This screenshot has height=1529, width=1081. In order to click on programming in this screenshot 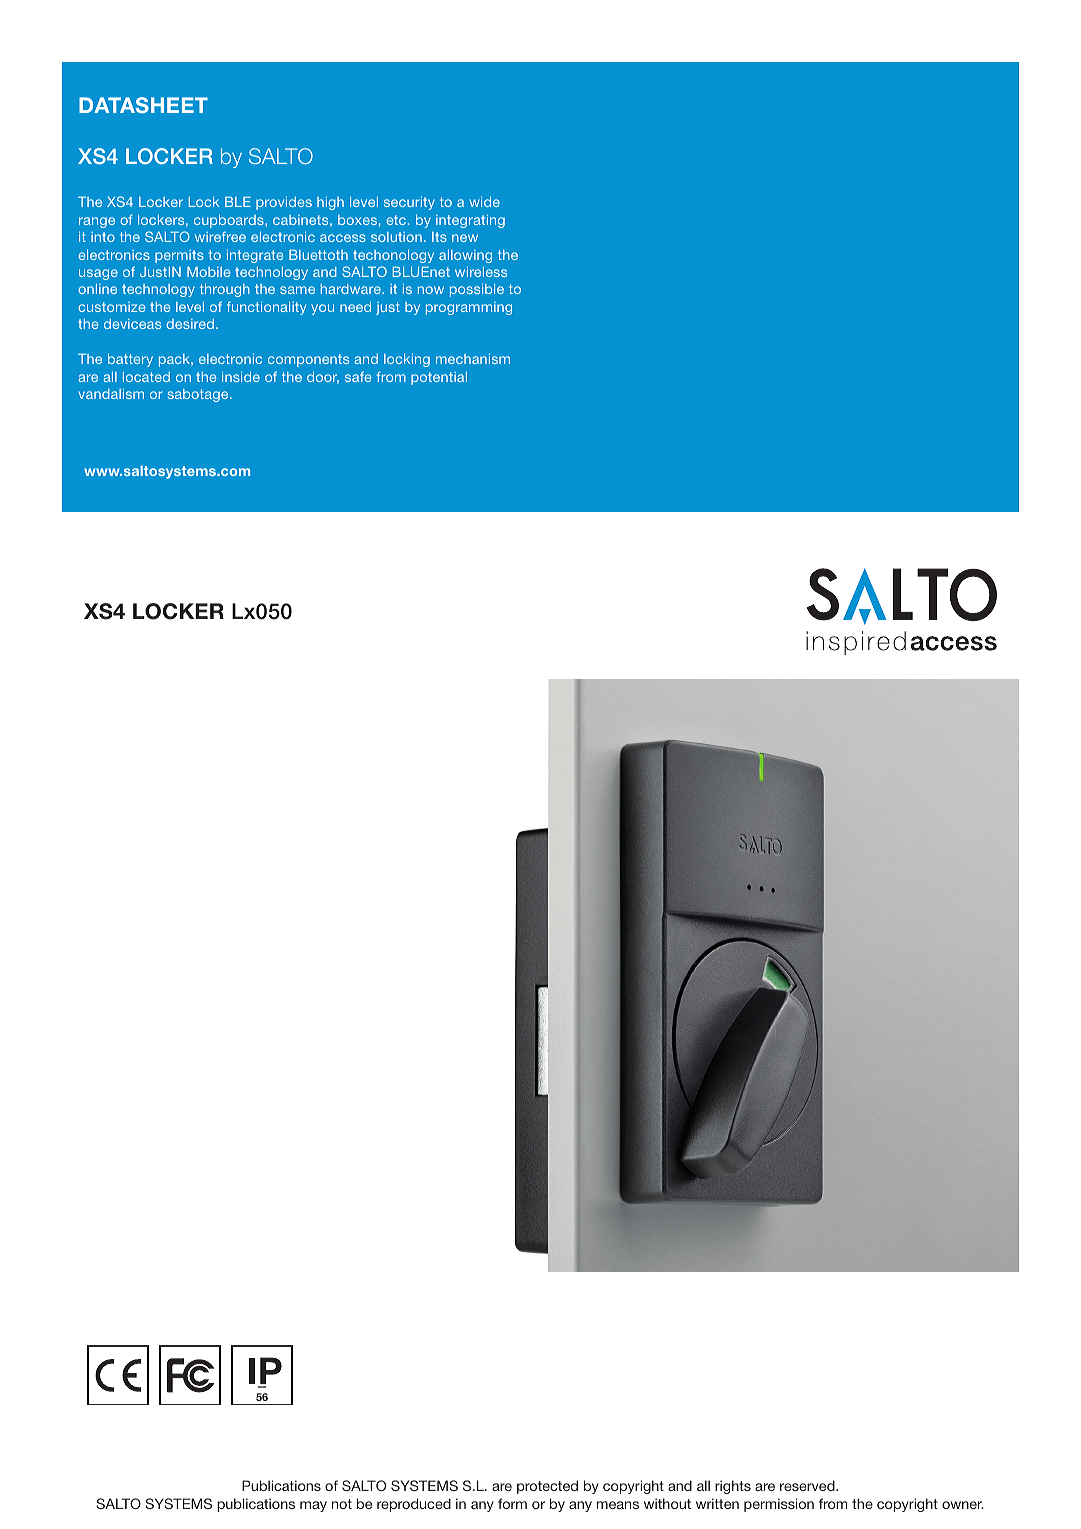, I will do `click(469, 308)`.
